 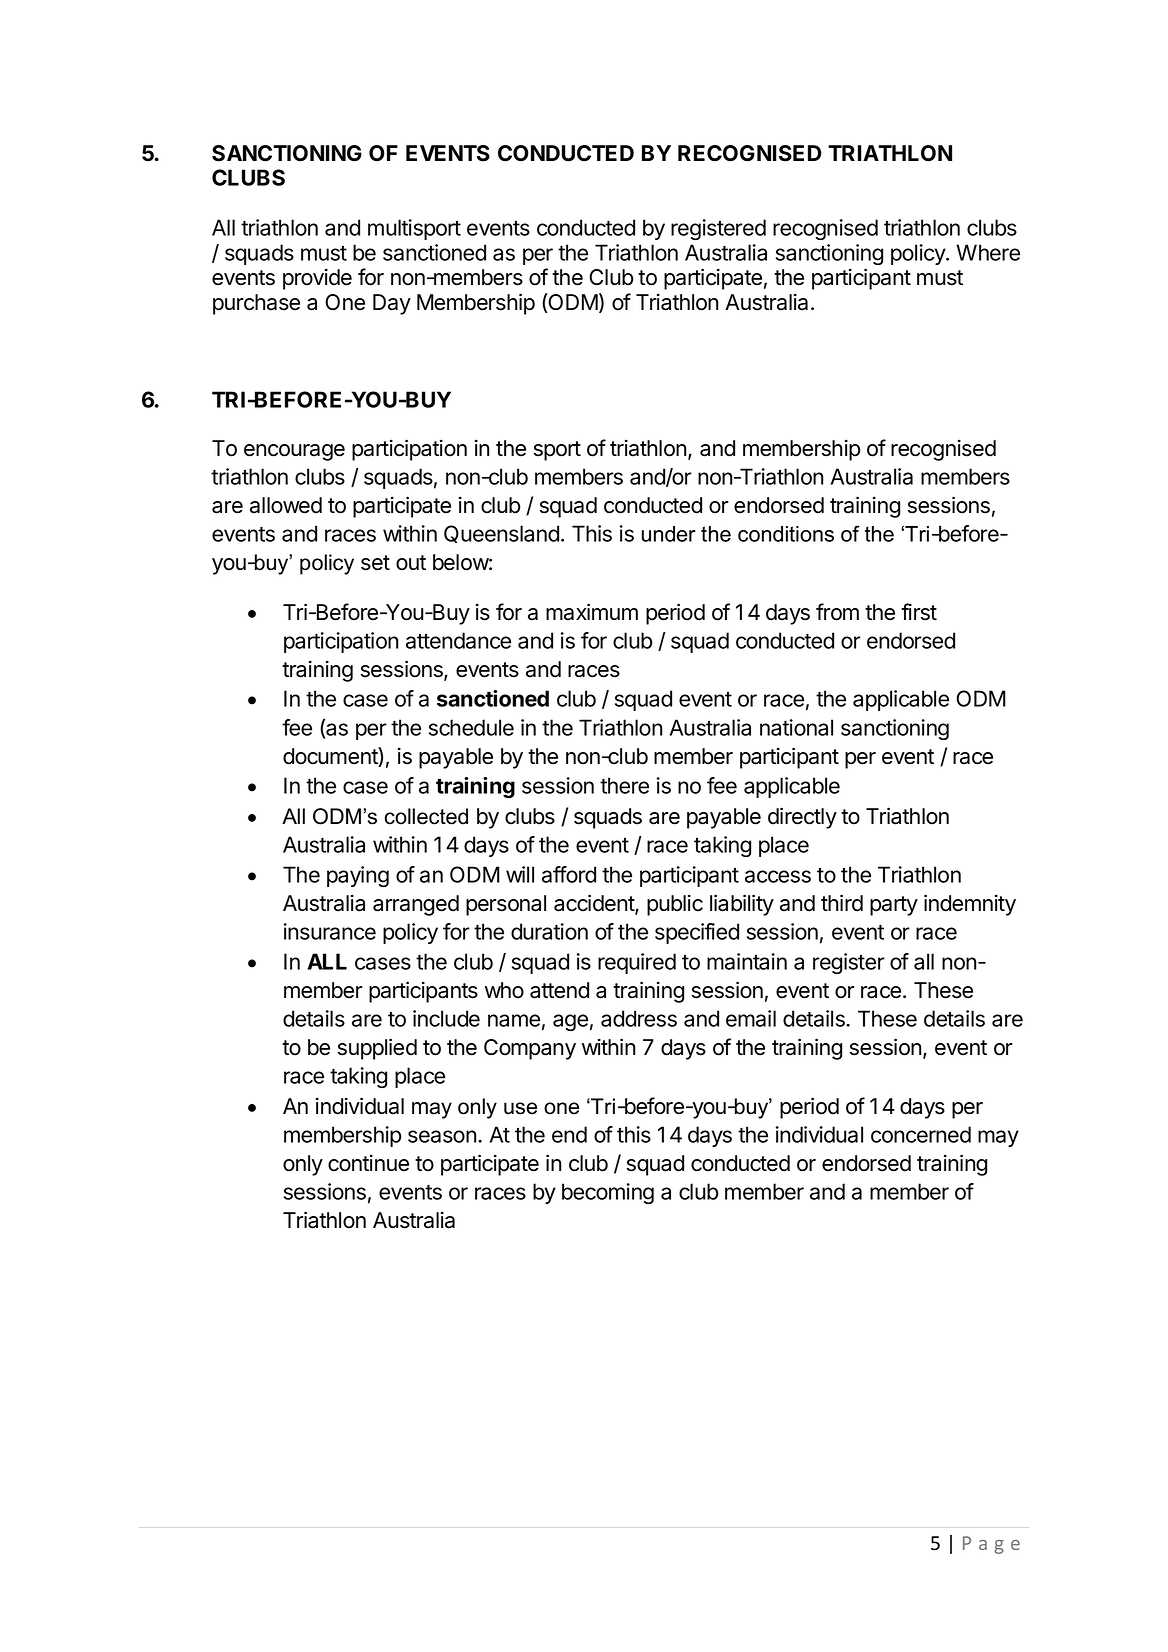 I want to click on party, so click(x=894, y=906).
